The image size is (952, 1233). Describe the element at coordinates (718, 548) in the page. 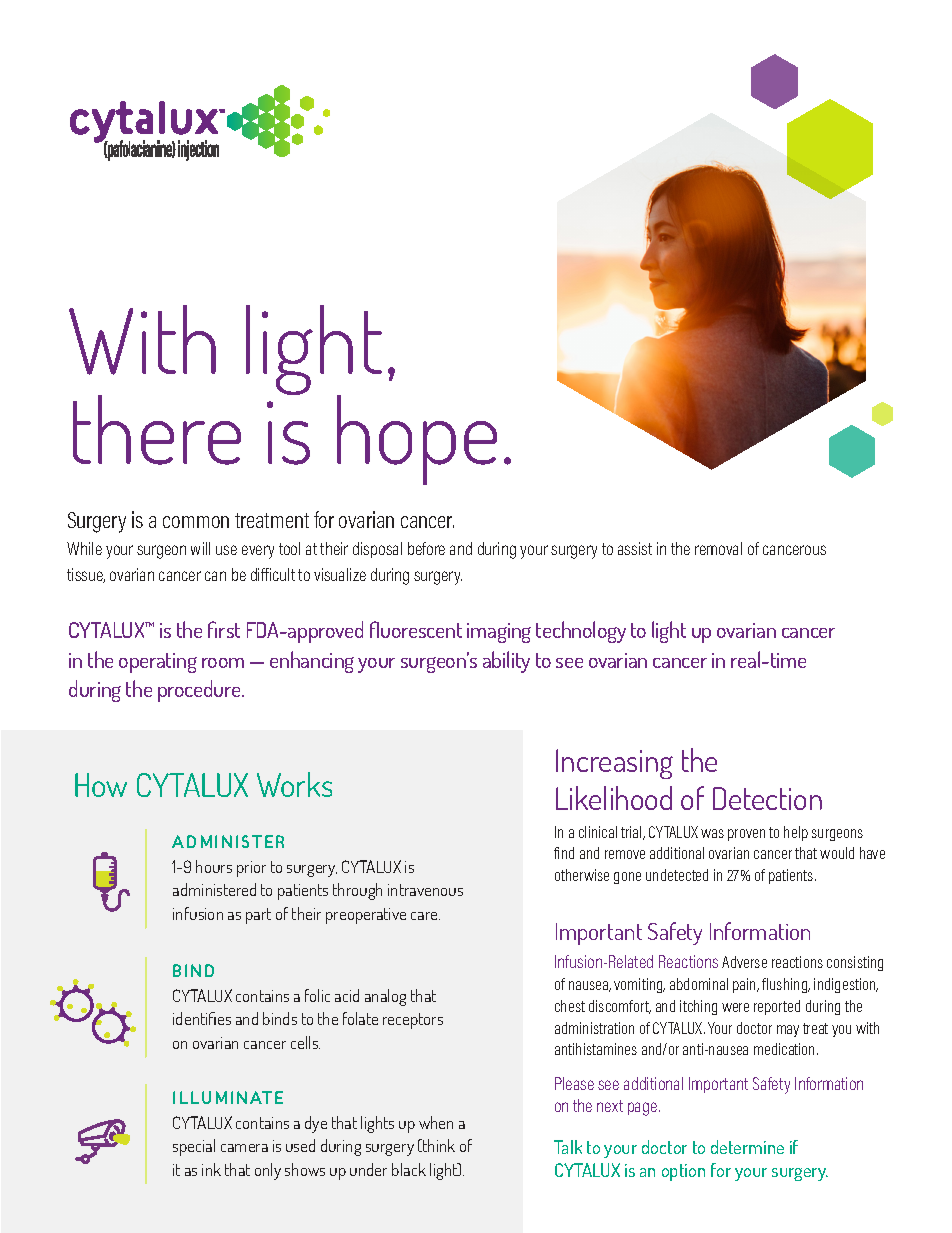

I see `removal` at that location.
